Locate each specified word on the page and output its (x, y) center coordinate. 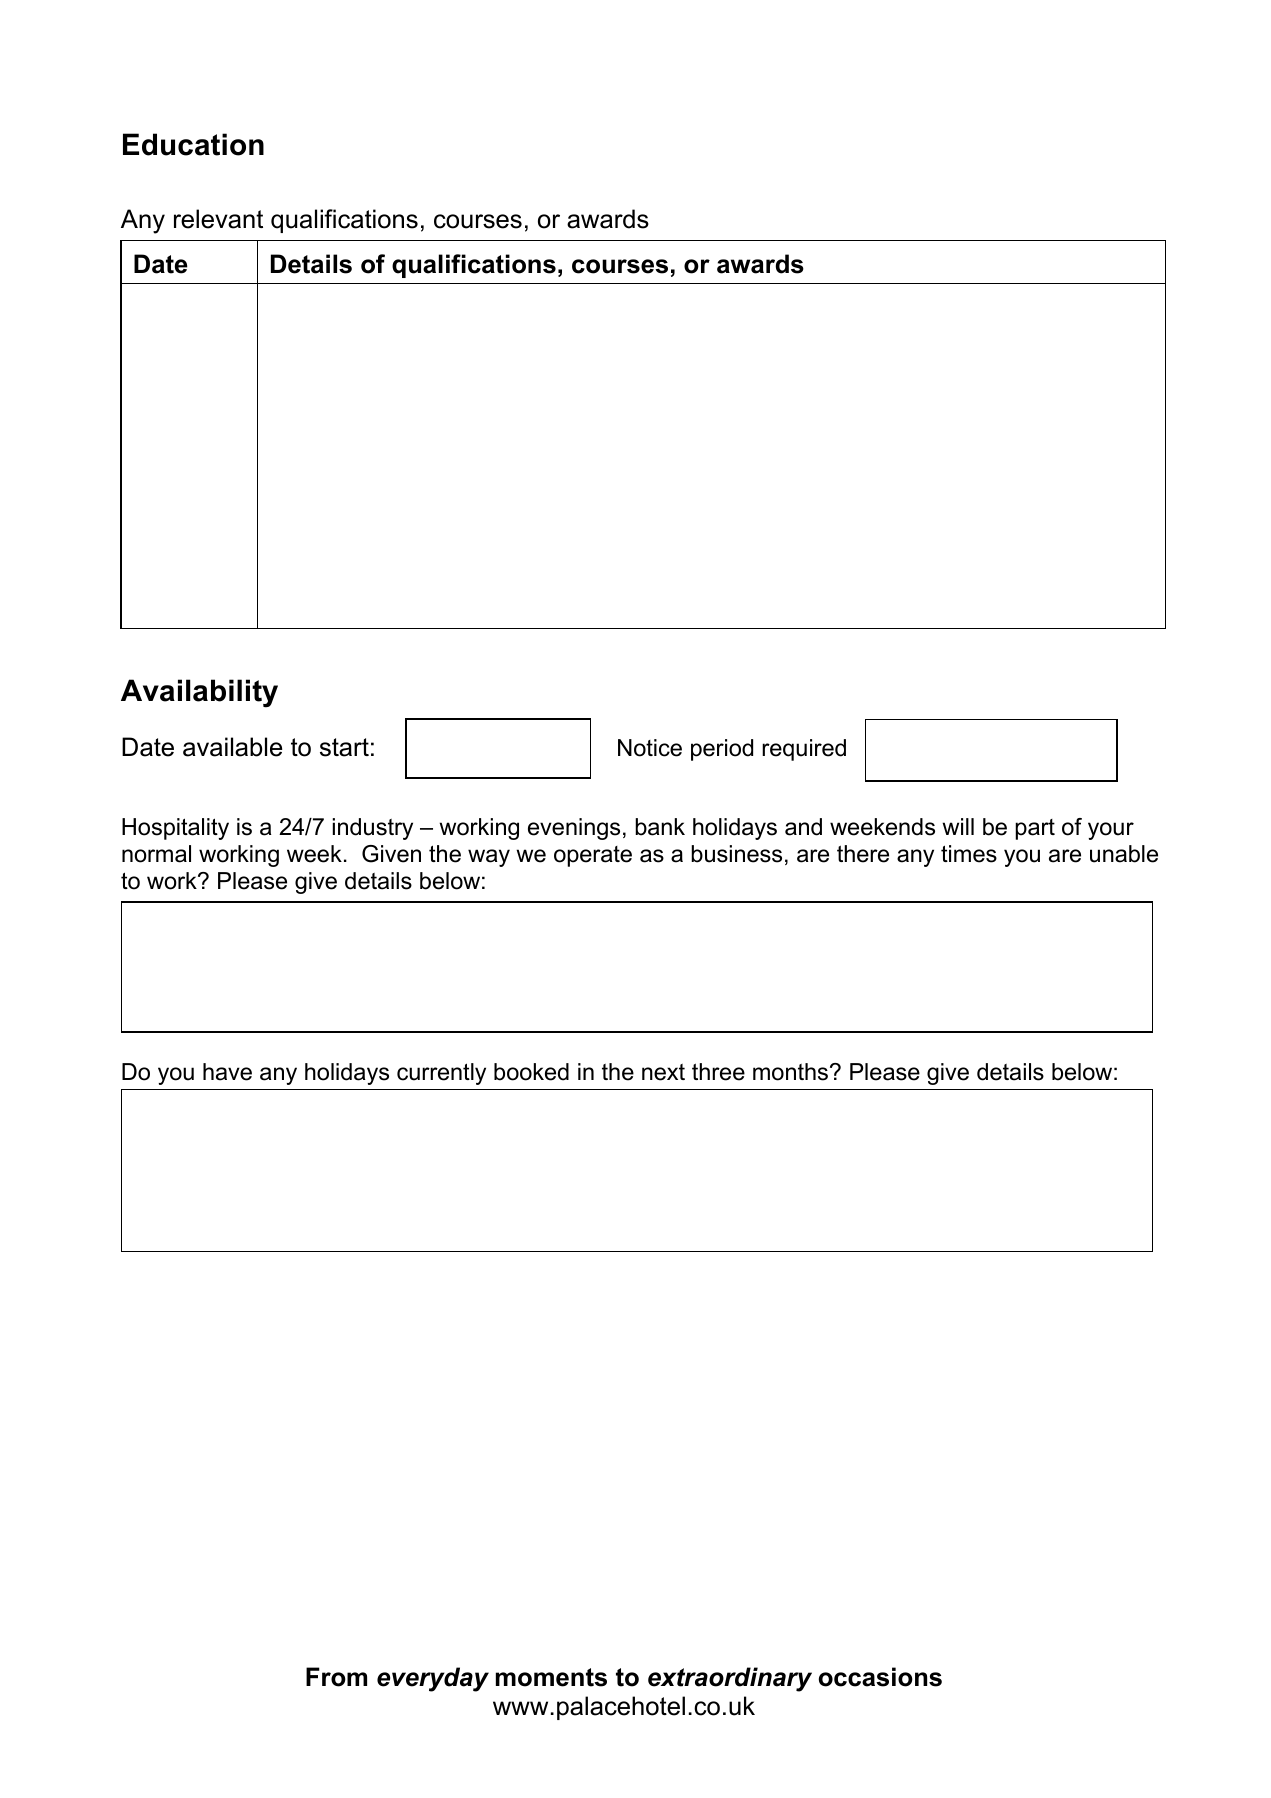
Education (193, 144)
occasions (880, 1677)
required (804, 750)
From (336, 1677)
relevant (218, 219)
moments (551, 1677)
